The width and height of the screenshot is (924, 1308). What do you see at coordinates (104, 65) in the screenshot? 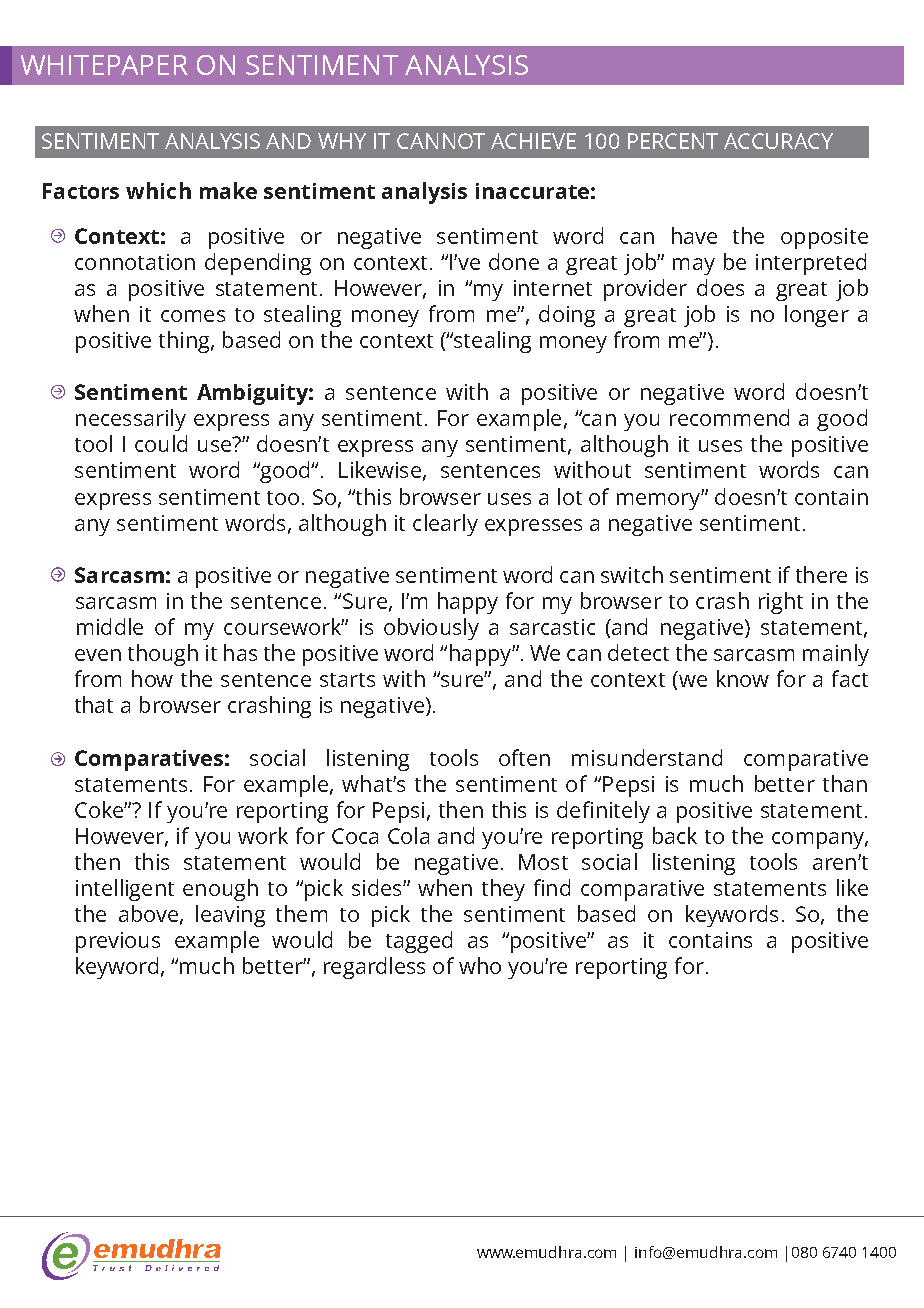
I see `WHITEPAPER` at bounding box center [104, 65].
